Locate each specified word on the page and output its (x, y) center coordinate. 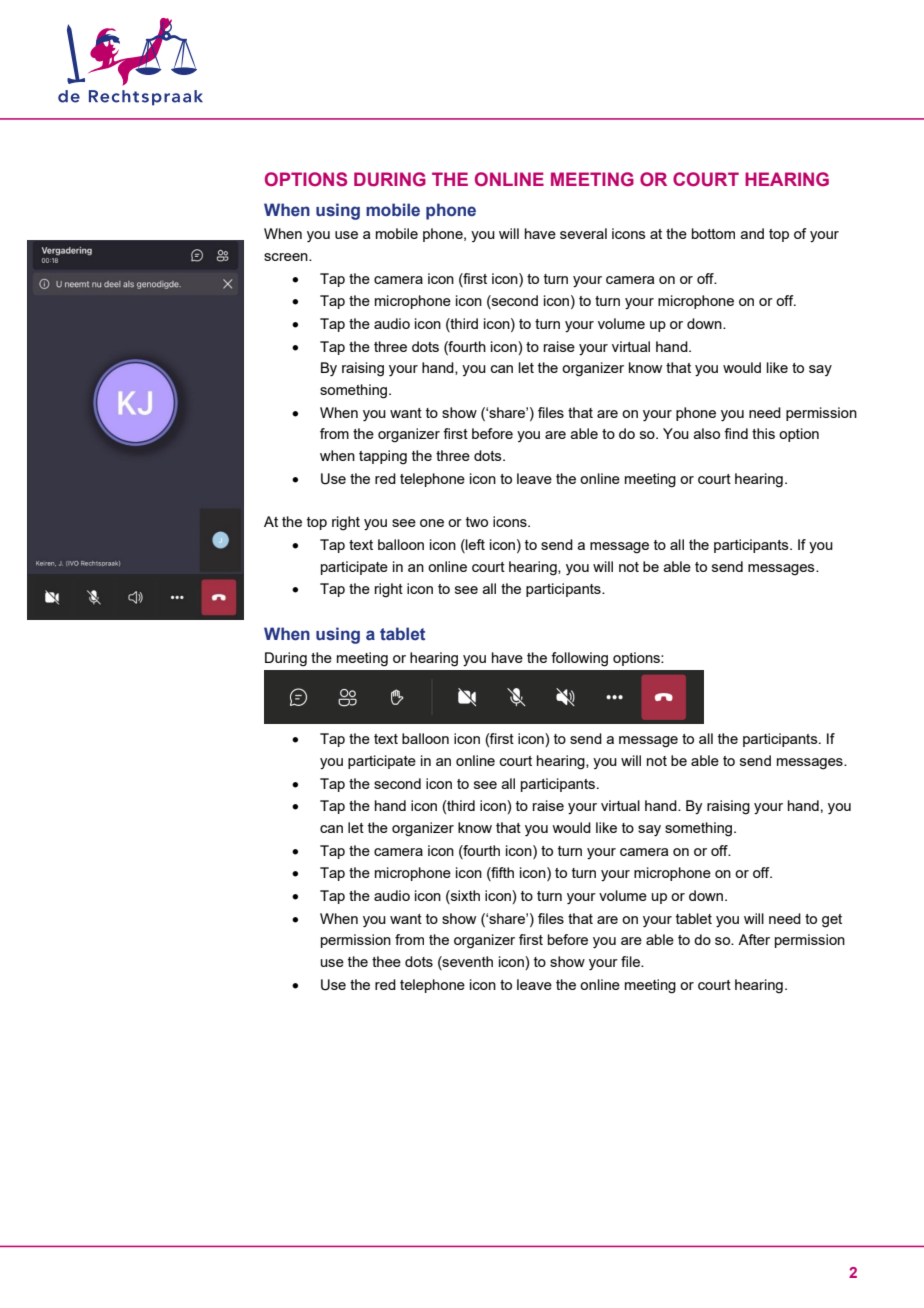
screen (287, 257)
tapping (383, 457)
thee (386, 961)
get (832, 921)
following (579, 659)
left (474, 546)
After (754, 939)
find (736, 433)
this (763, 433)
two (477, 522)
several (583, 233)
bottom (713, 233)
